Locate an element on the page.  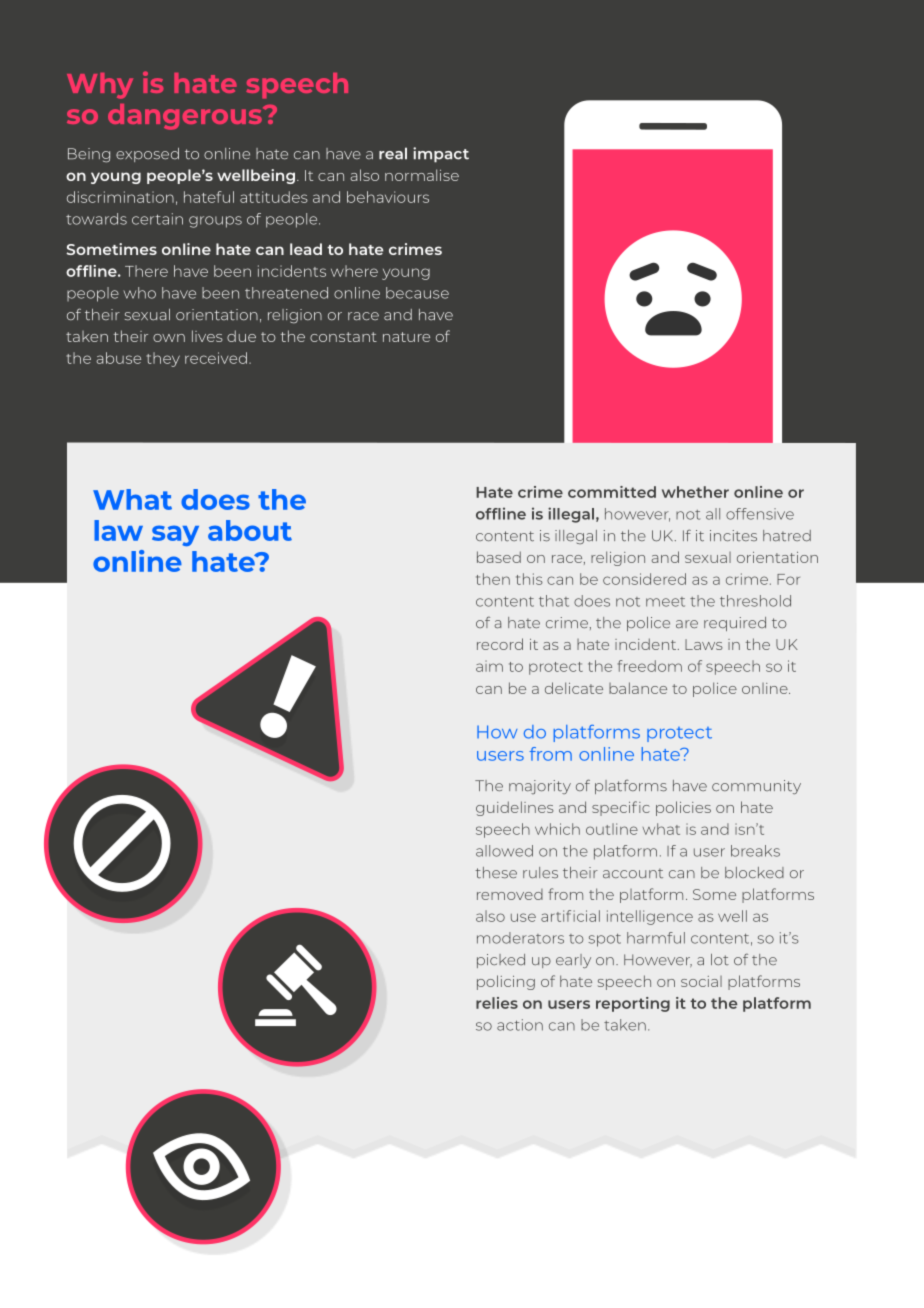
aim is located at coordinates (489, 666).
